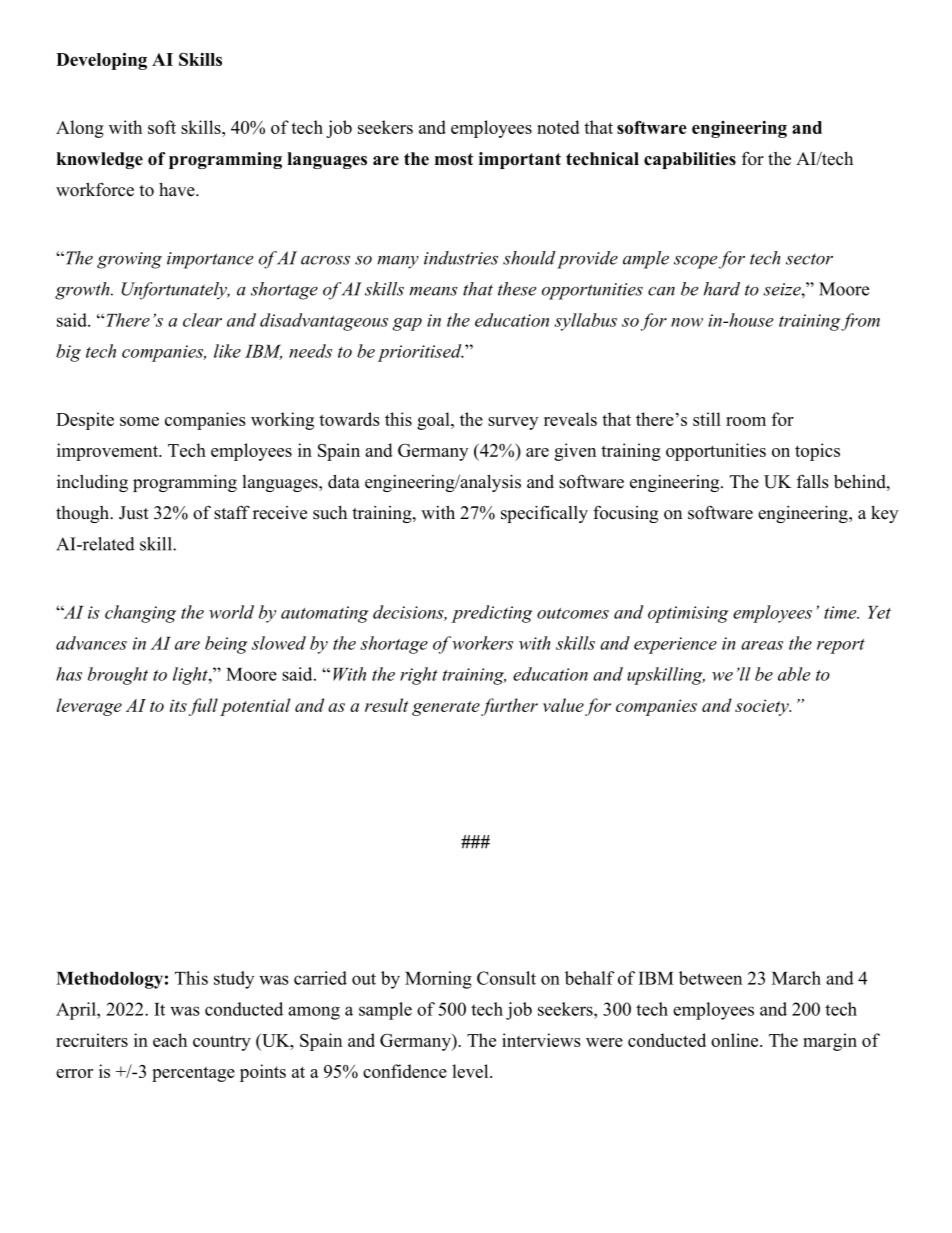  Describe the element at coordinates (558, 127) in the screenshot. I see `noted` at that location.
